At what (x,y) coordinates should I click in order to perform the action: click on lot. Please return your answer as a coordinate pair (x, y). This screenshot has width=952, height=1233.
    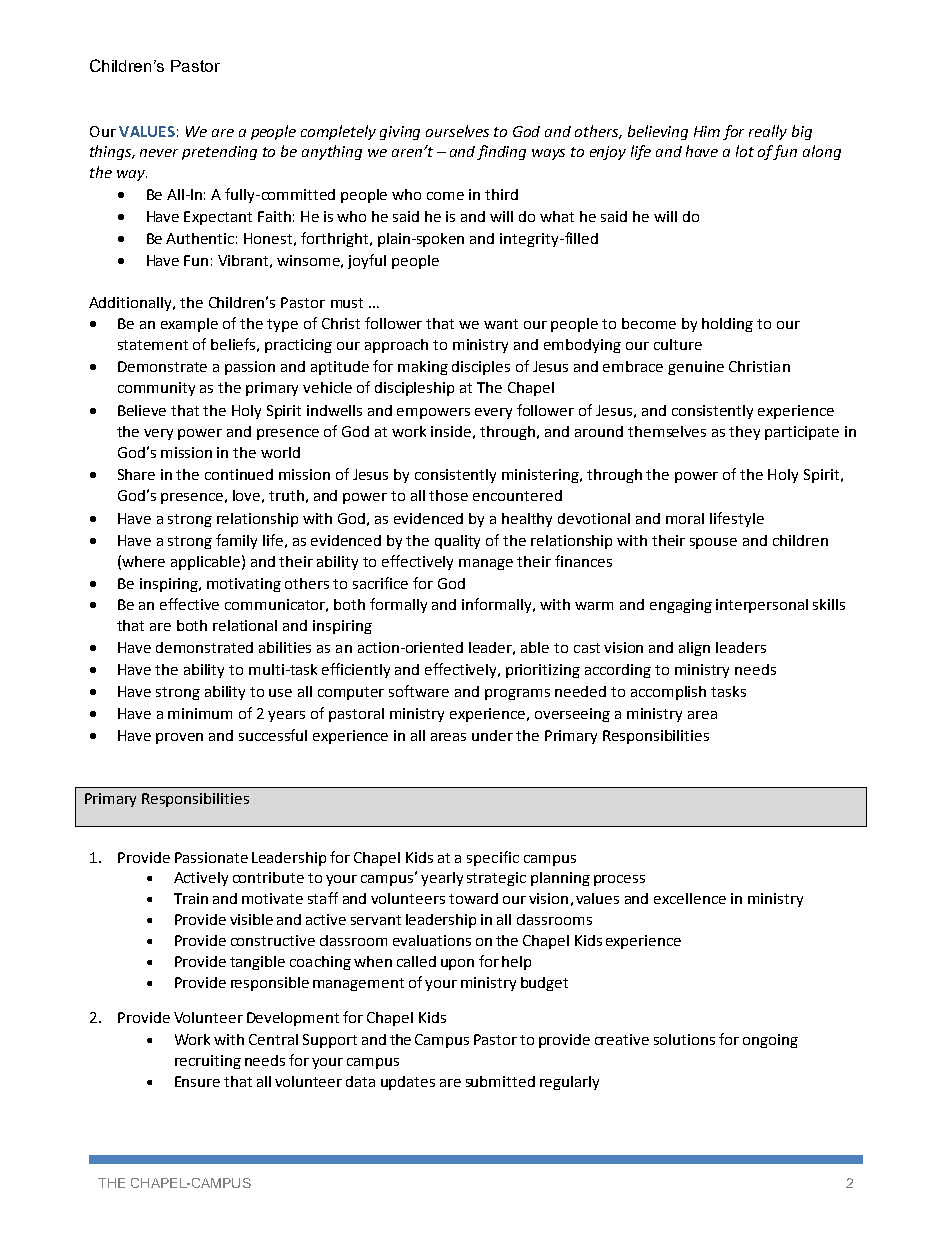
    Looking at the image, I should click on (745, 151).
